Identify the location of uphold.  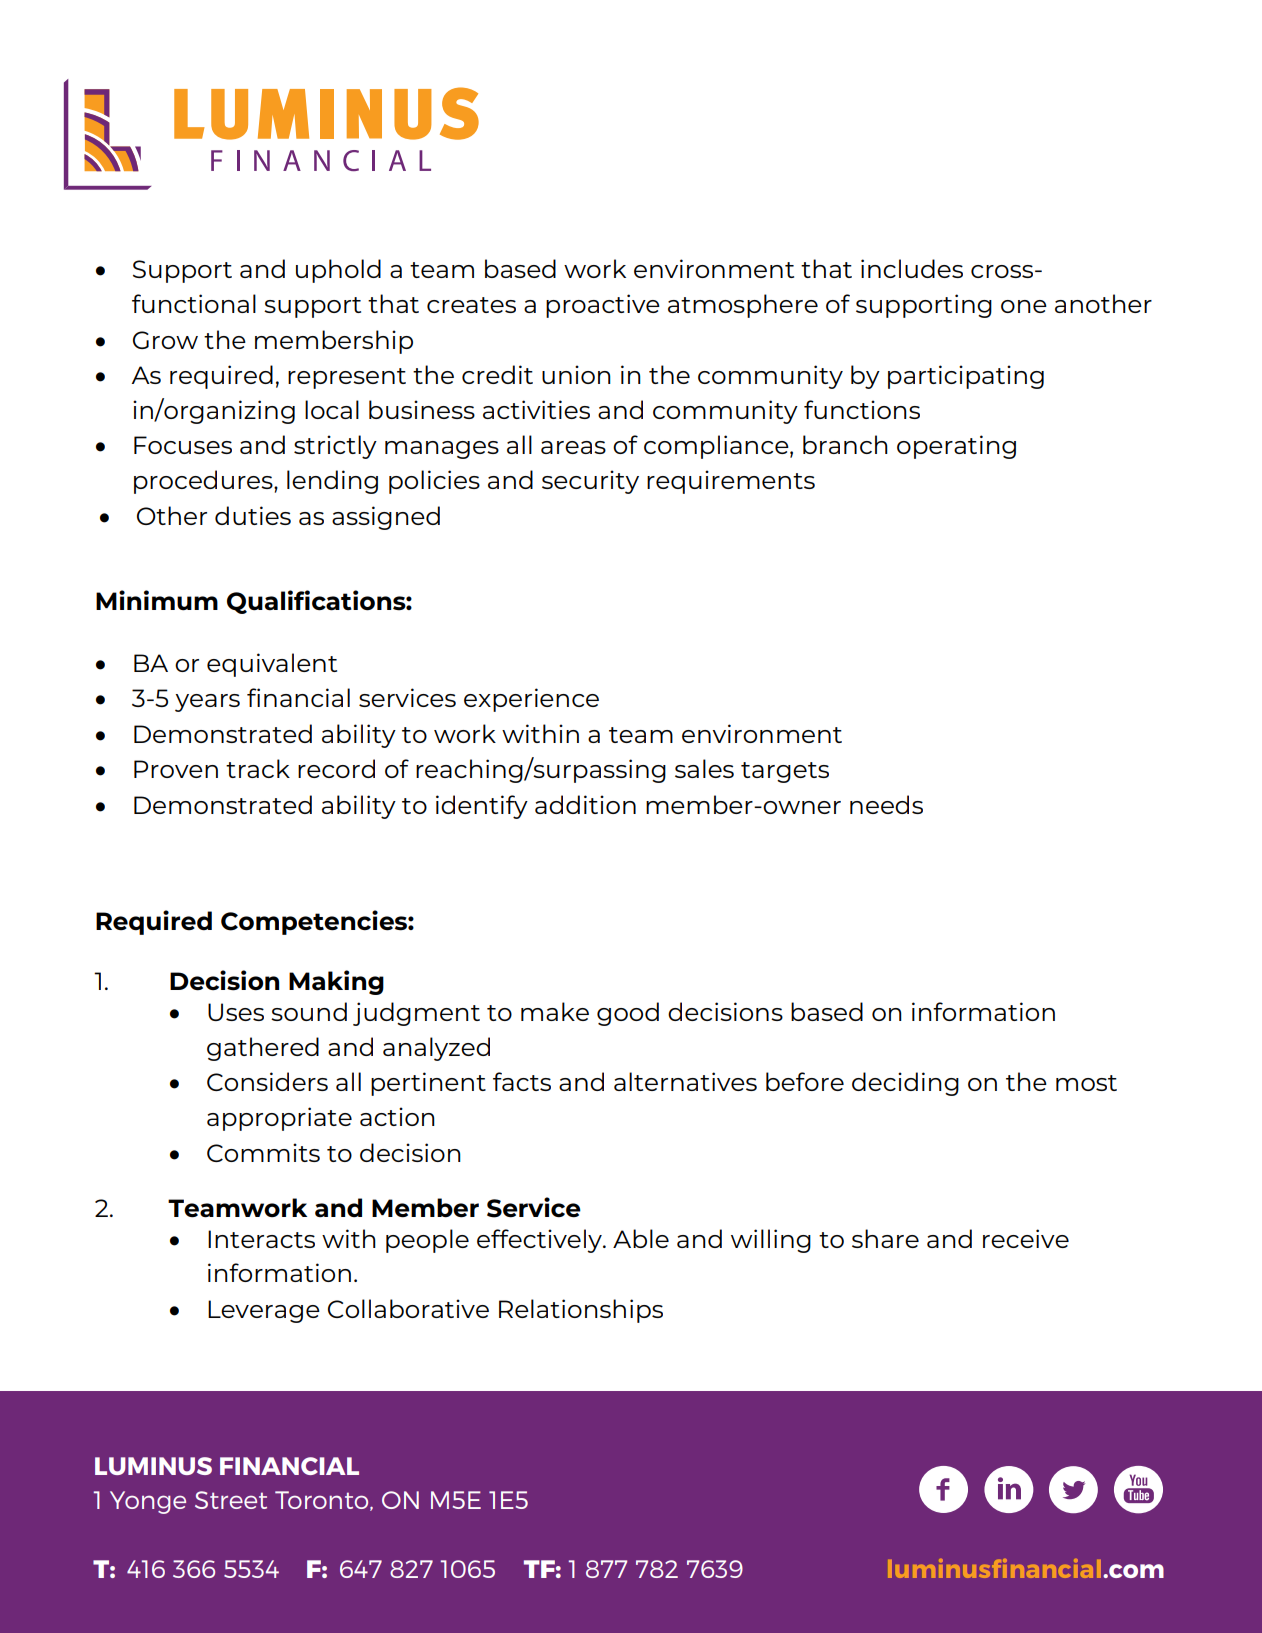
(338, 271).
